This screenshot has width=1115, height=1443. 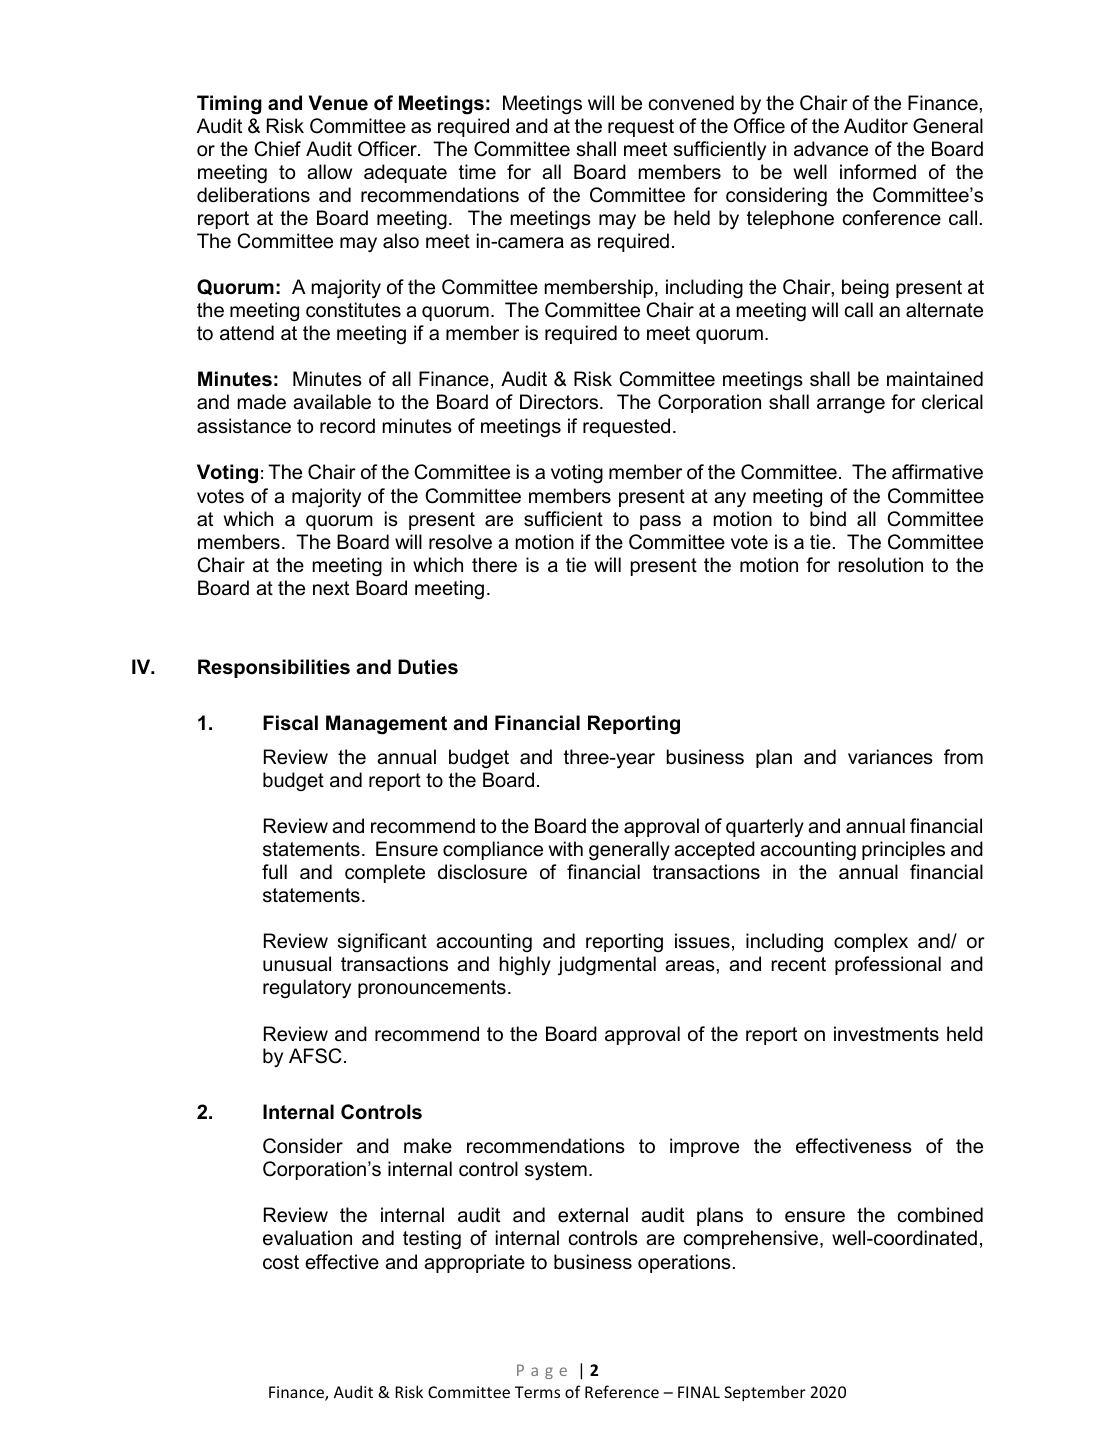 What do you see at coordinates (691, 103) in the screenshot?
I see `convened` at bounding box center [691, 103].
